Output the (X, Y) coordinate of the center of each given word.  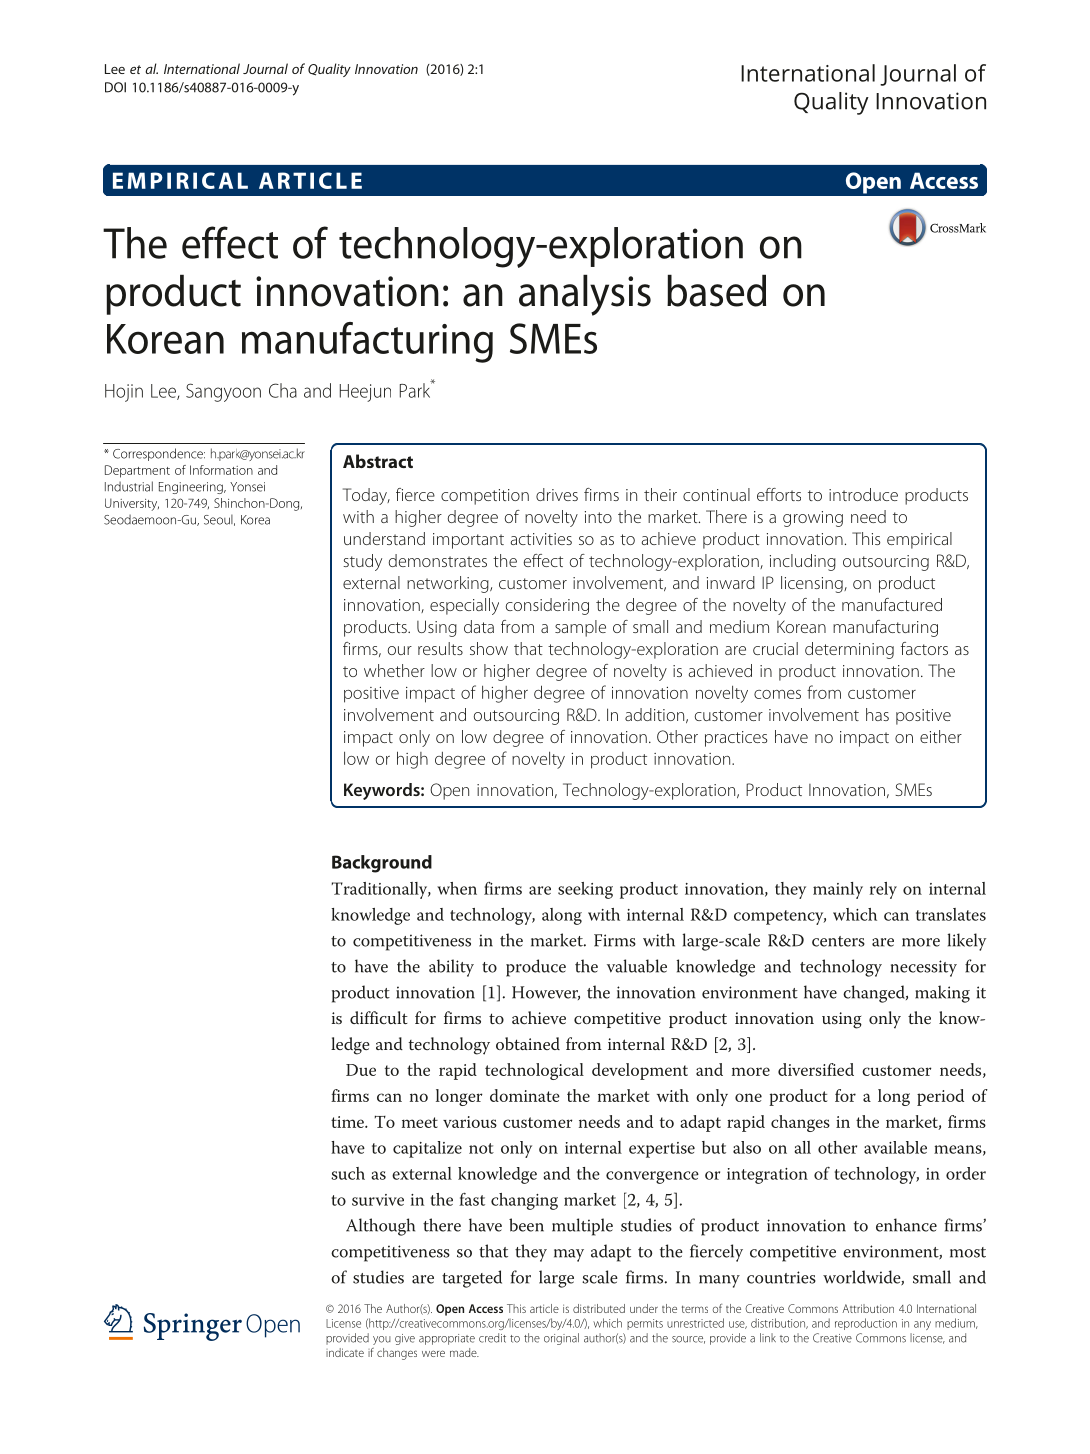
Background (382, 864)
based (716, 290)
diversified (816, 1069)
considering (547, 606)
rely (883, 890)
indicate (345, 1352)
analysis (585, 295)
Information (221, 470)
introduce (863, 494)
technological (534, 1071)
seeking (585, 890)
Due (361, 1070)
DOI (115, 87)
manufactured (892, 604)
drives (557, 494)
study (362, 562)
